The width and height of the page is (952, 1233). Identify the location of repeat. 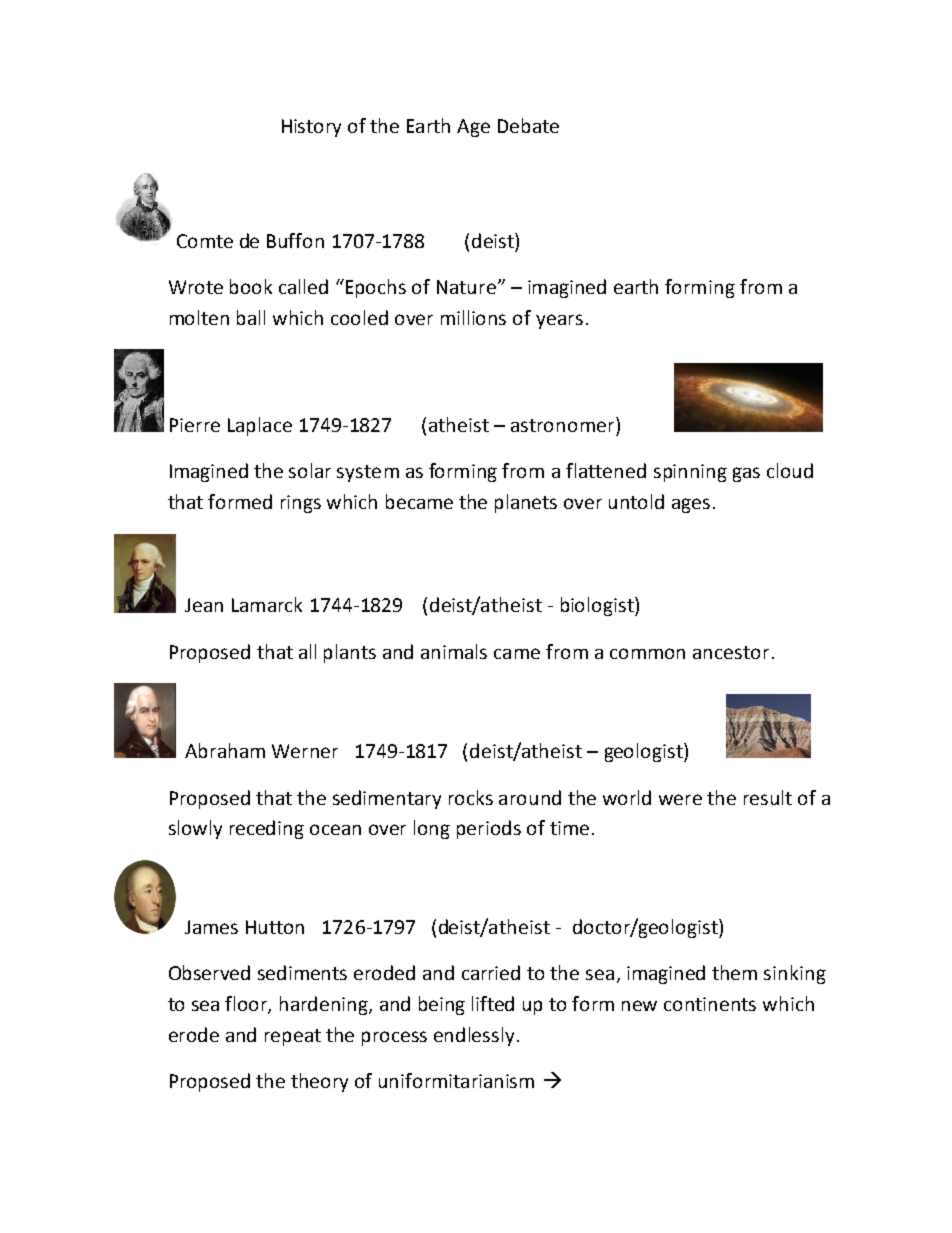
(293, 1037).
